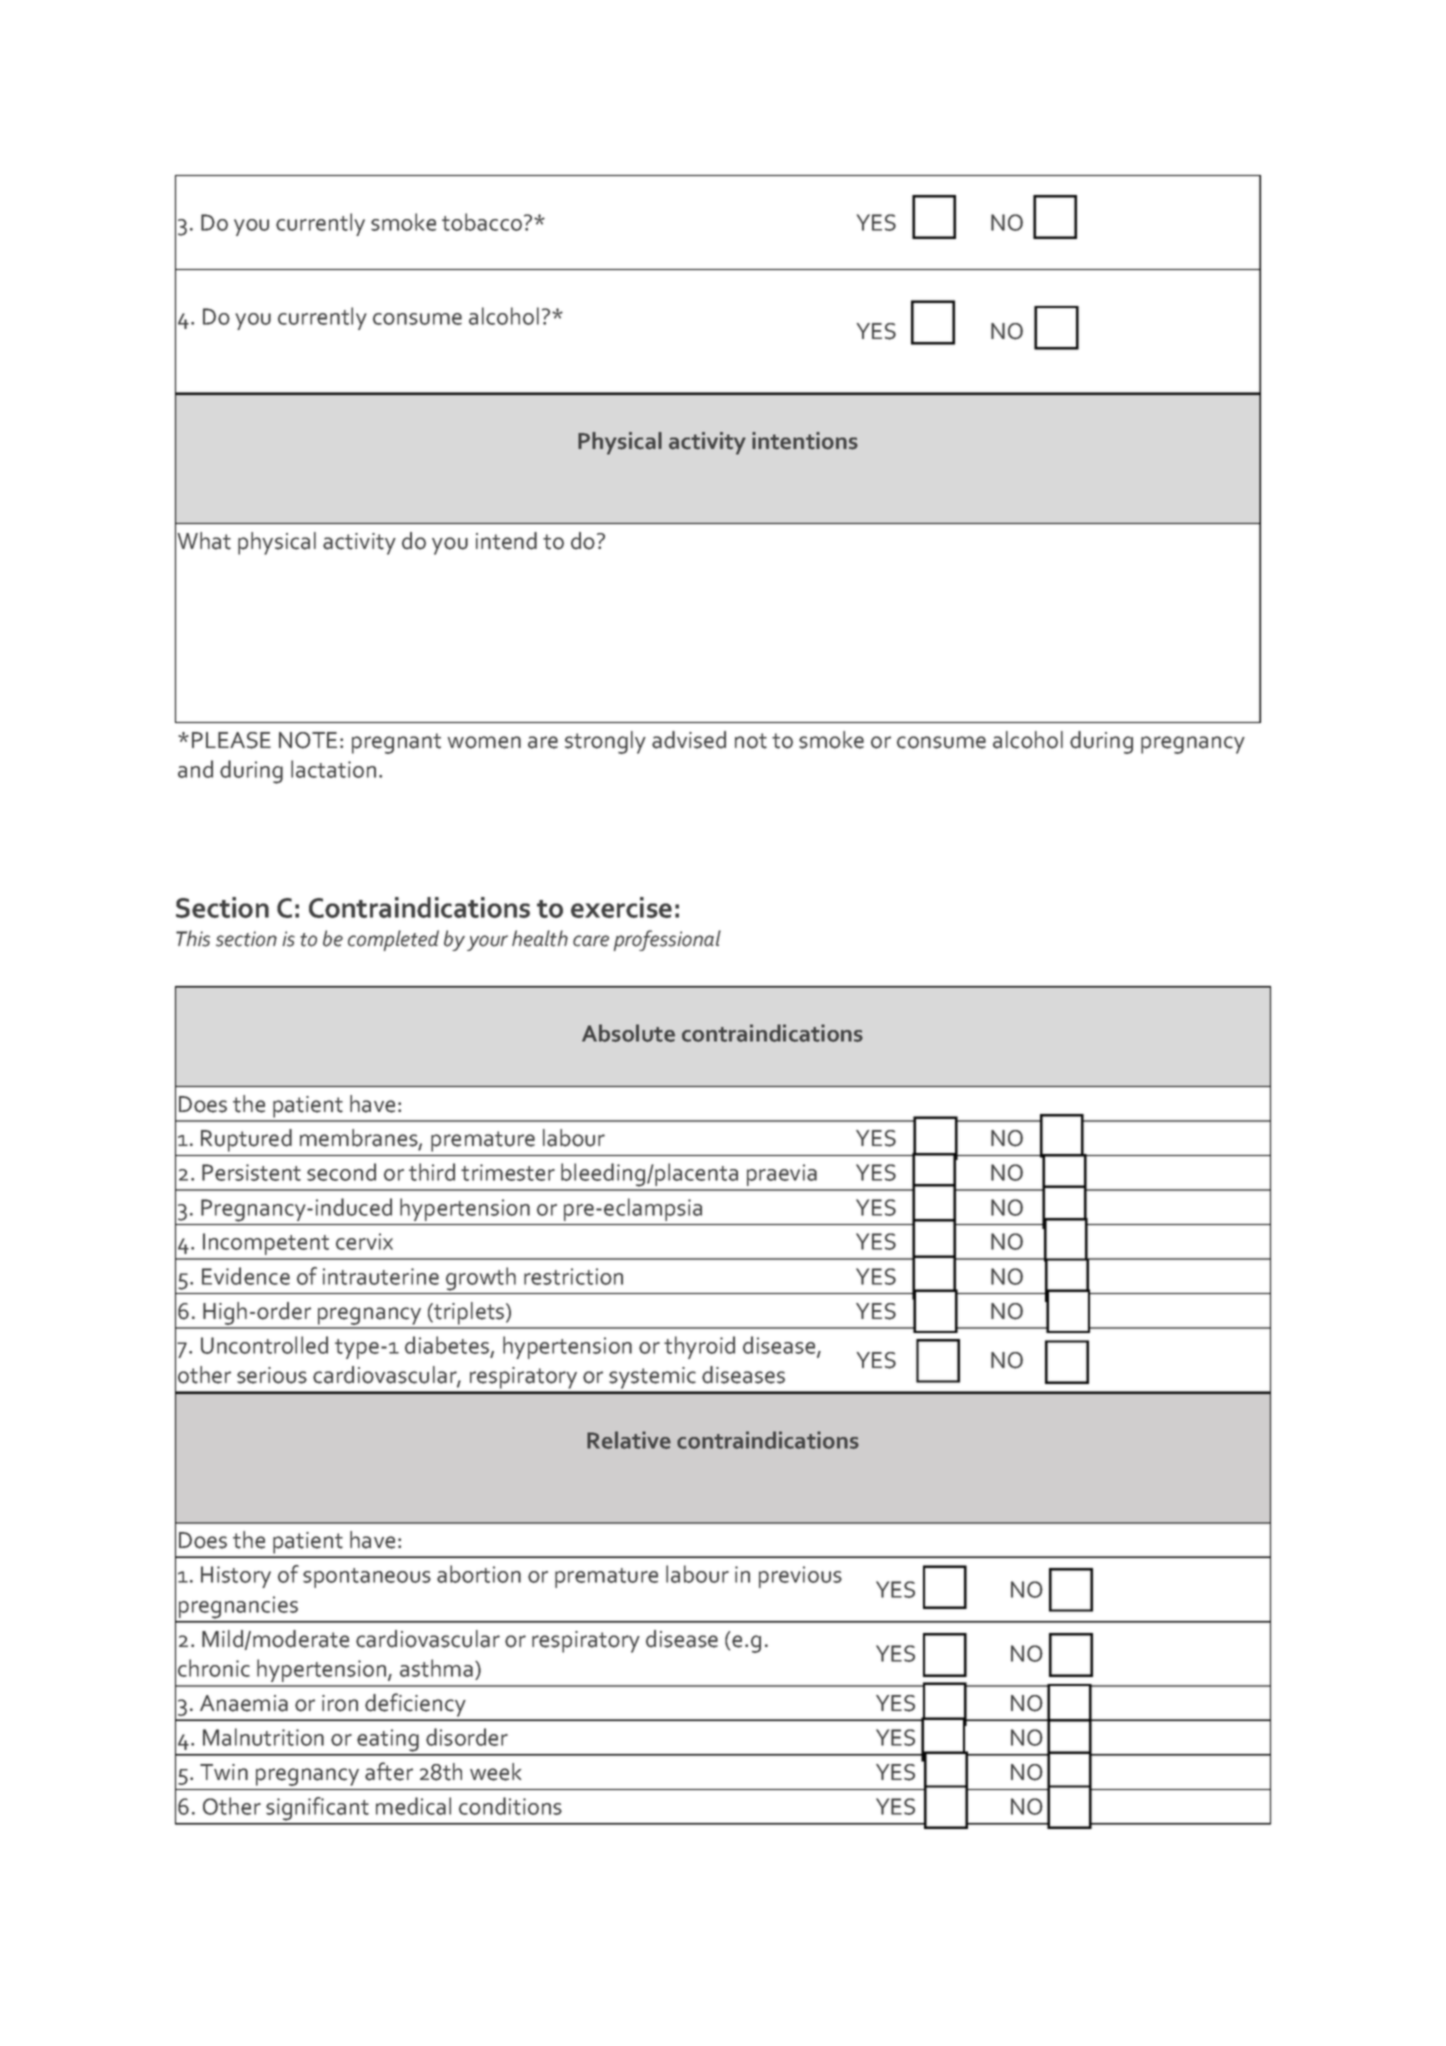  Describe the element at coordinates (193, 938) in the screenshot. I see `This` at that location.
